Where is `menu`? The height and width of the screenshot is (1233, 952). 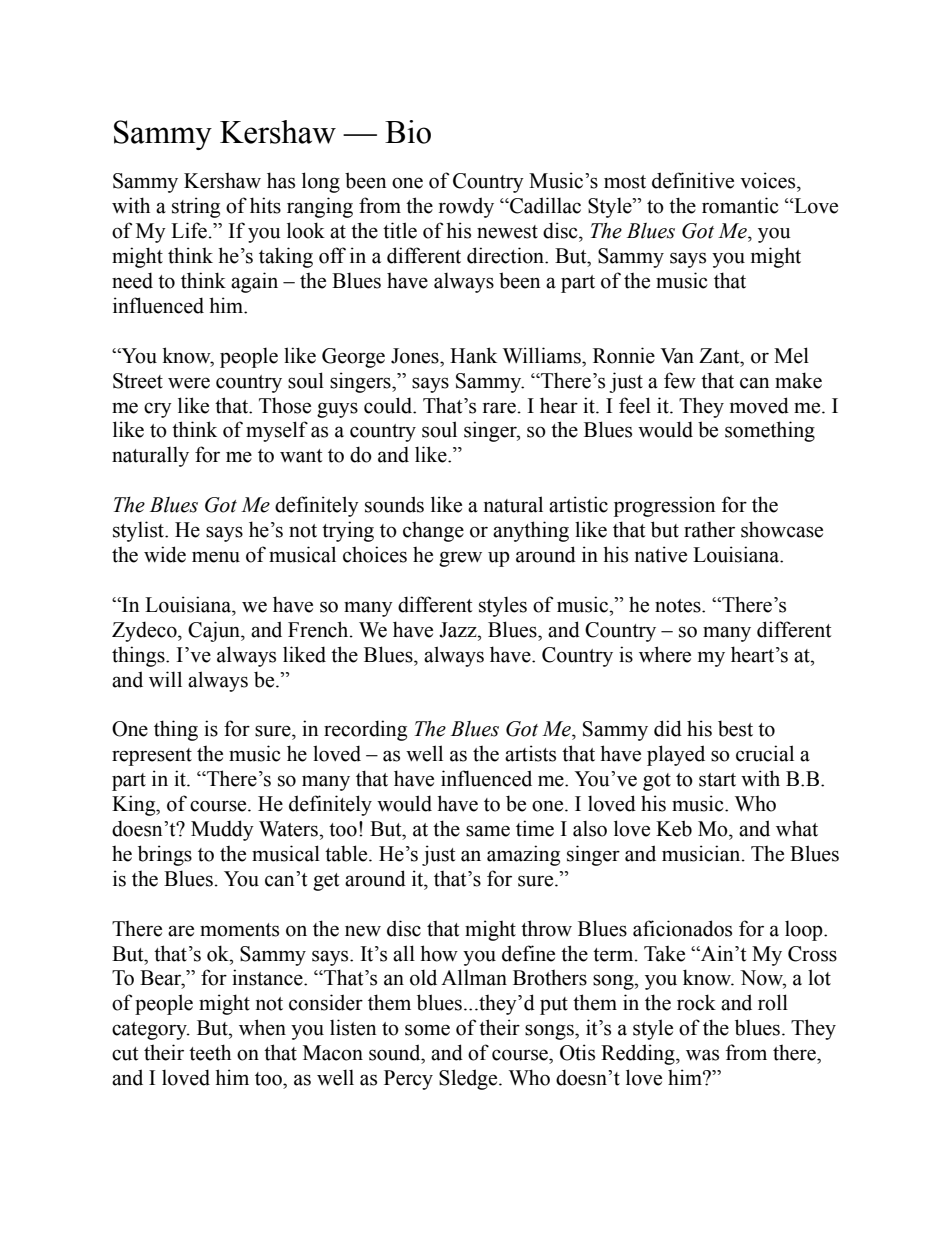
menu is located at coordinates (216, 557).
